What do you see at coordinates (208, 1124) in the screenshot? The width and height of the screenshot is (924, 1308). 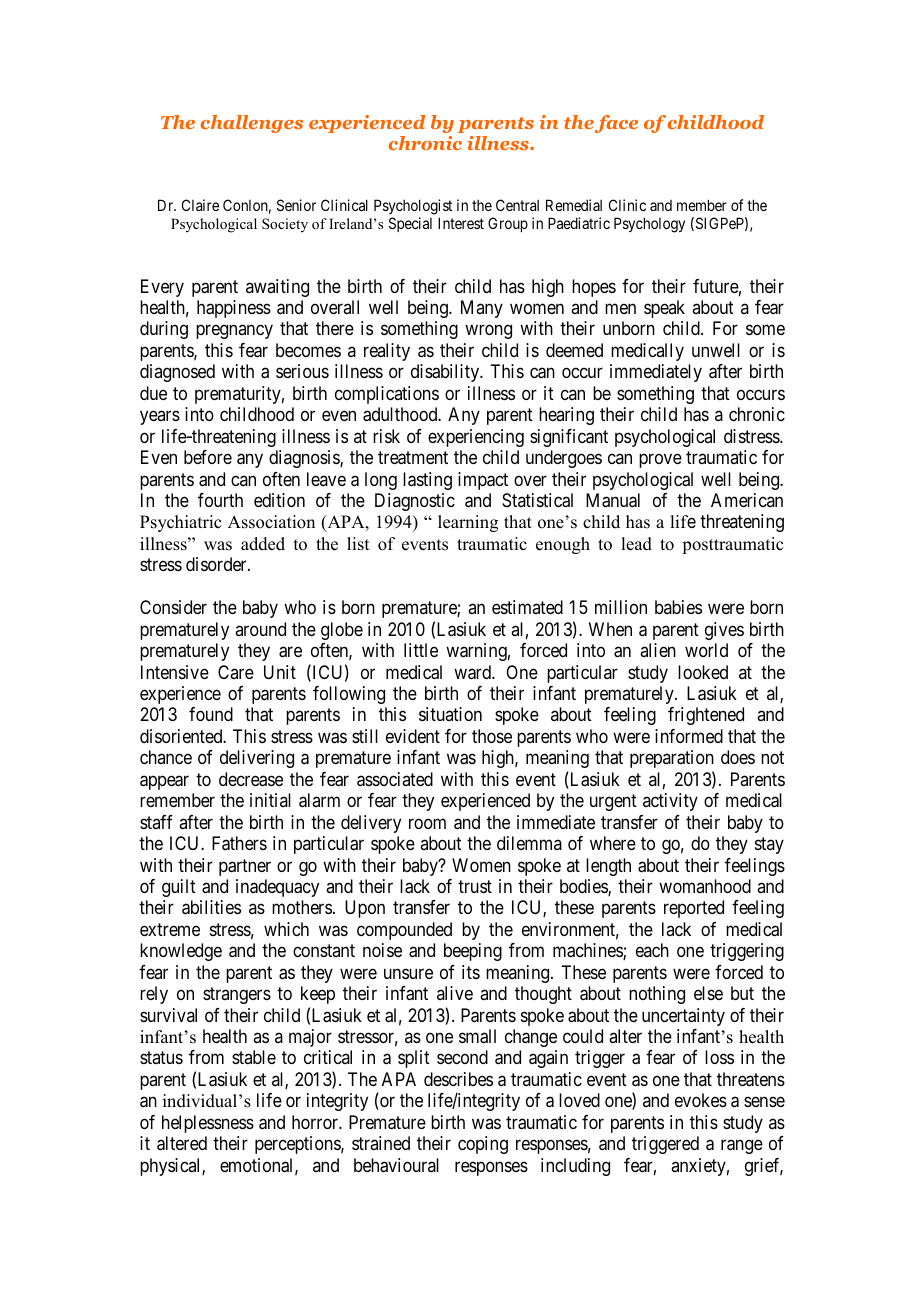 I see `helplessness` at bounding box center [208, 1124].
